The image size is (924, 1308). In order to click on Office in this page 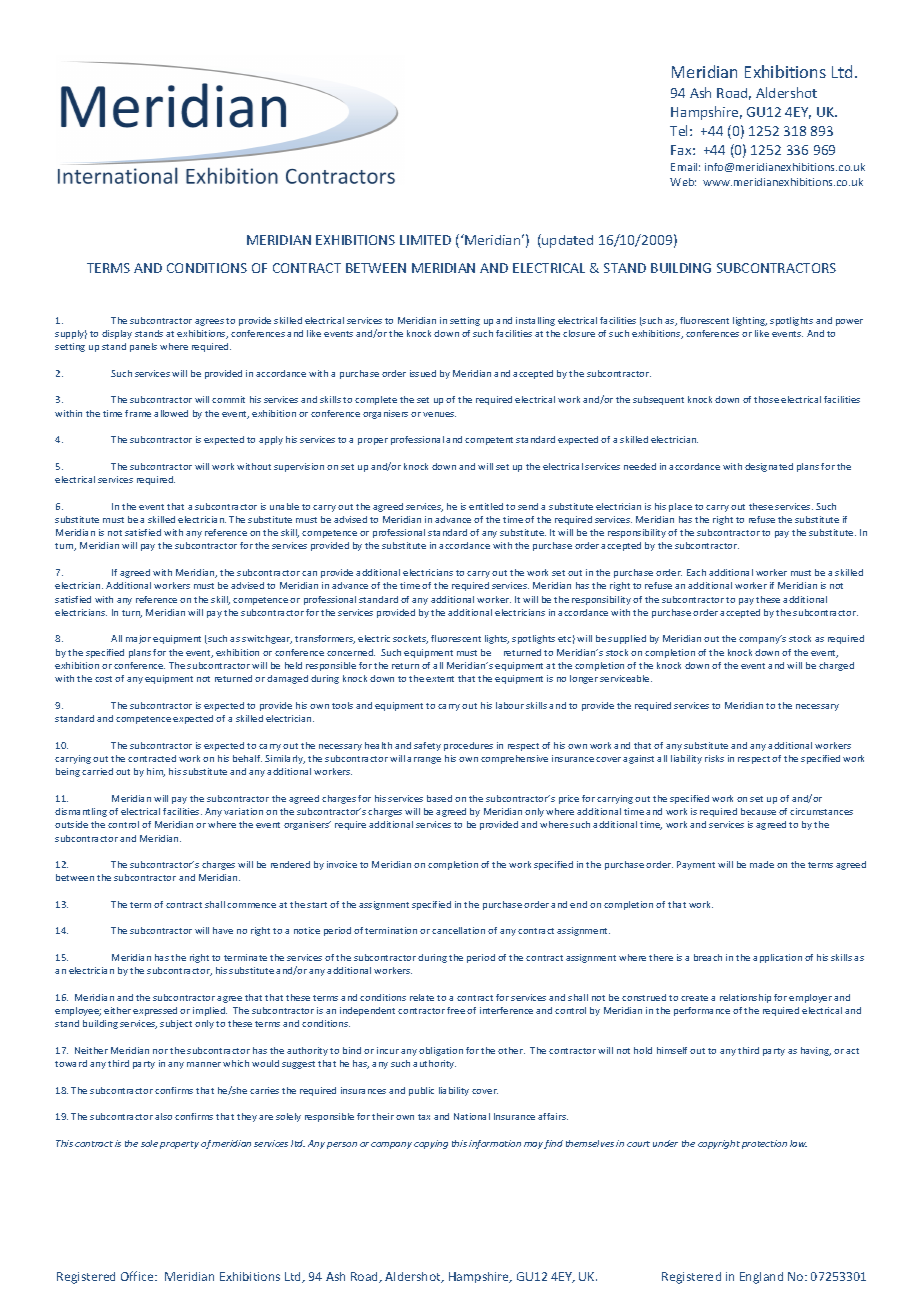, I will do `click(138, 1276)`.
